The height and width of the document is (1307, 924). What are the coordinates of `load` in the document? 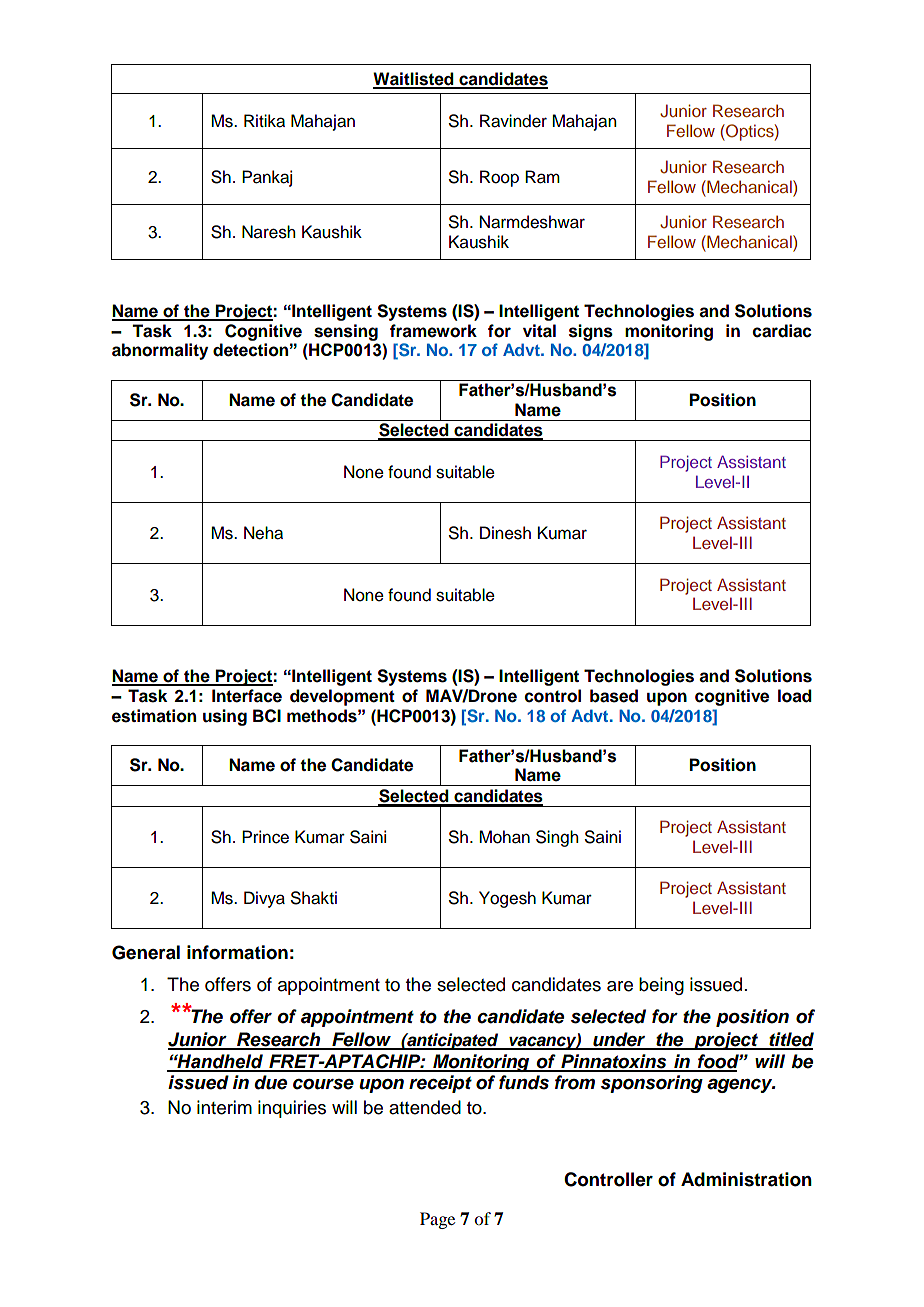 It's located at (795, 696).
